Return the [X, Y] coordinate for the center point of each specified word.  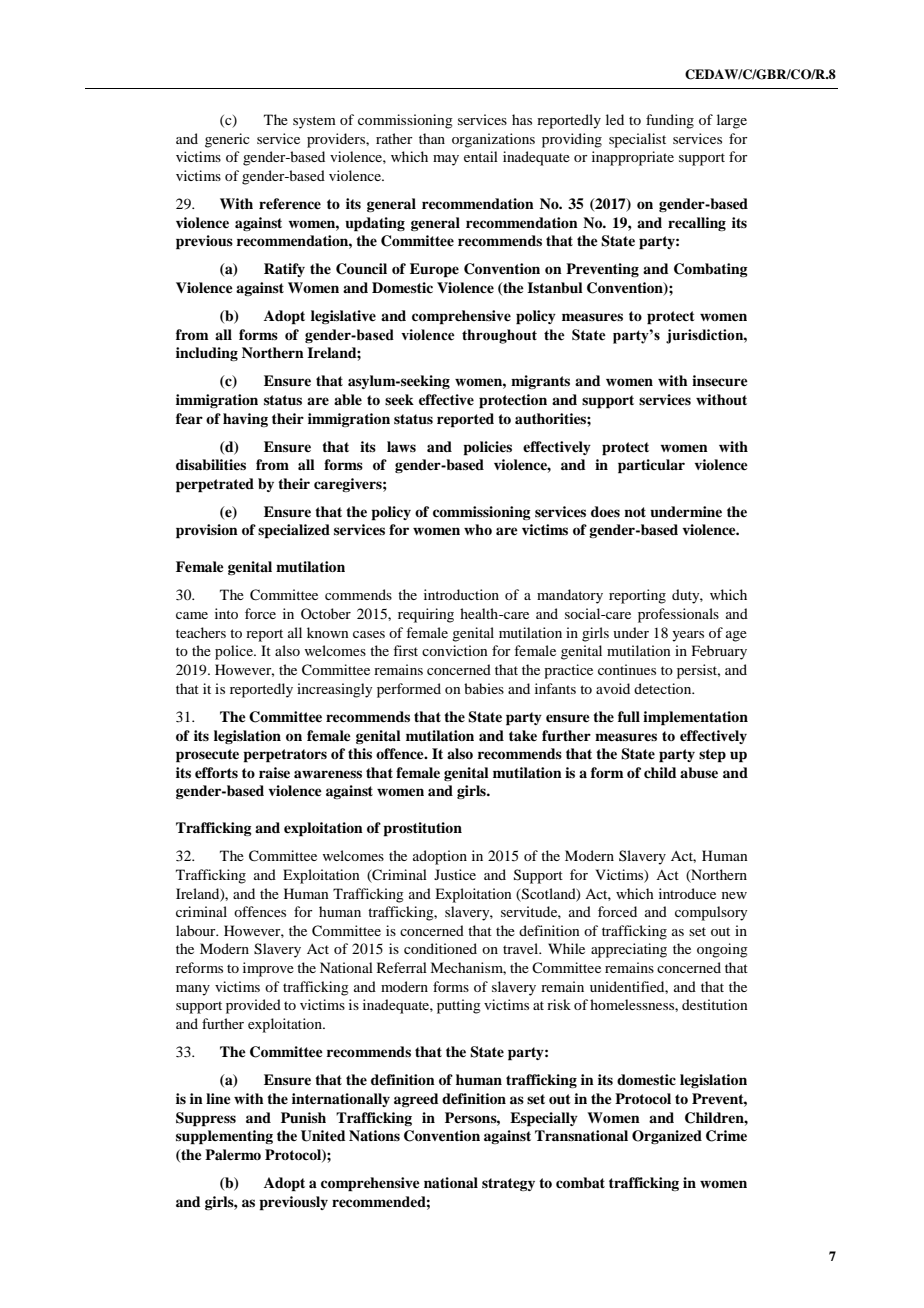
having [245, 420]
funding [670, 121]
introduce [687, 893]
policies [487, 448]
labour [197, 930]
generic [227, 140]
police [235, 652]
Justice [455, 874]
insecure [720, 380]
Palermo [233, 1154]
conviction [455, 650]
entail [481, 156]
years [688, 636]
